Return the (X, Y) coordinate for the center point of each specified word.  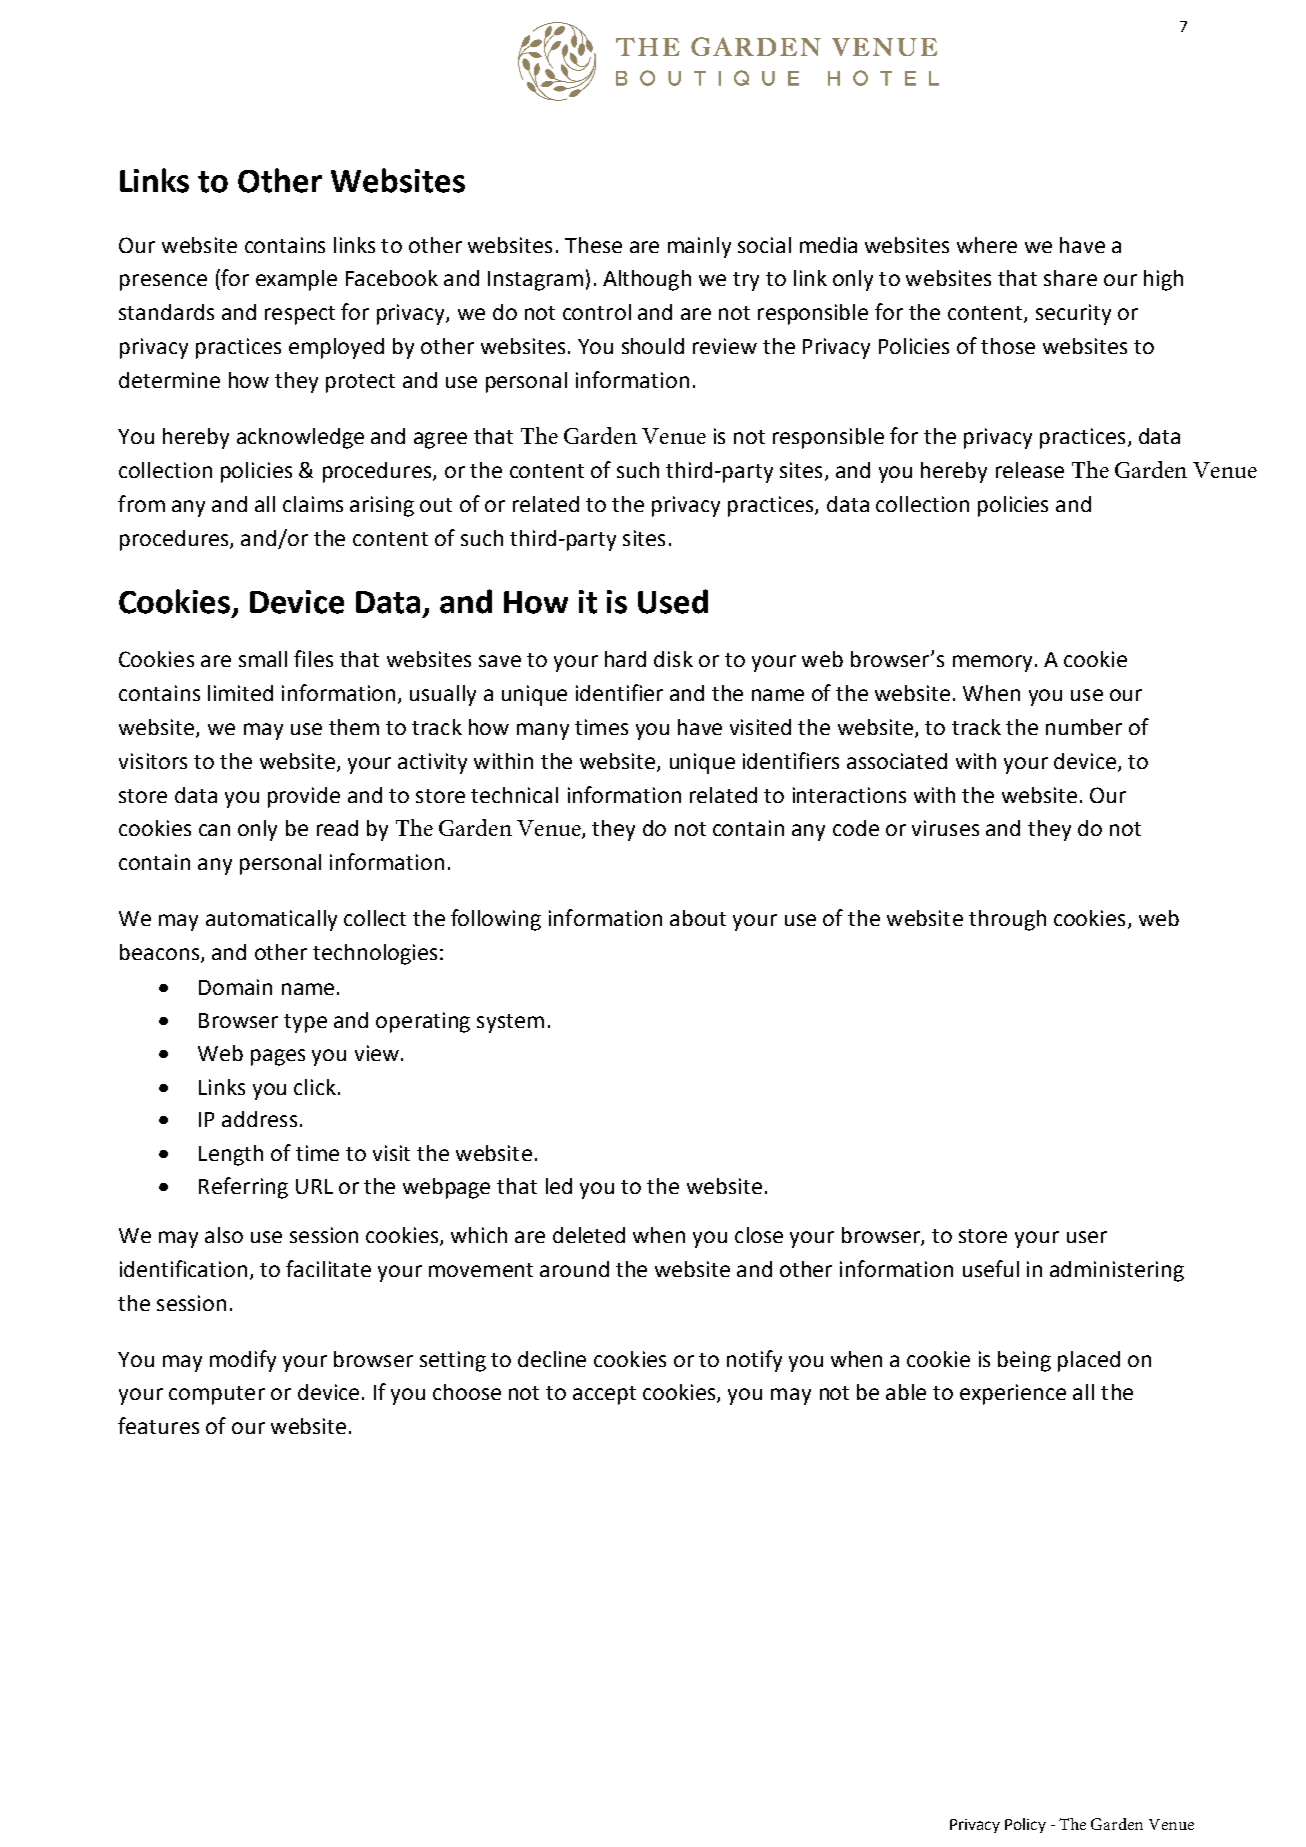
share (1070, 278)
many (543, 731)
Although (647, 280)
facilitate (328, 1268)
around (574, 1269)
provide (304, 797)
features (158, 1425)
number (1084, 727)
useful (991, 1268)
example (296, 280)
